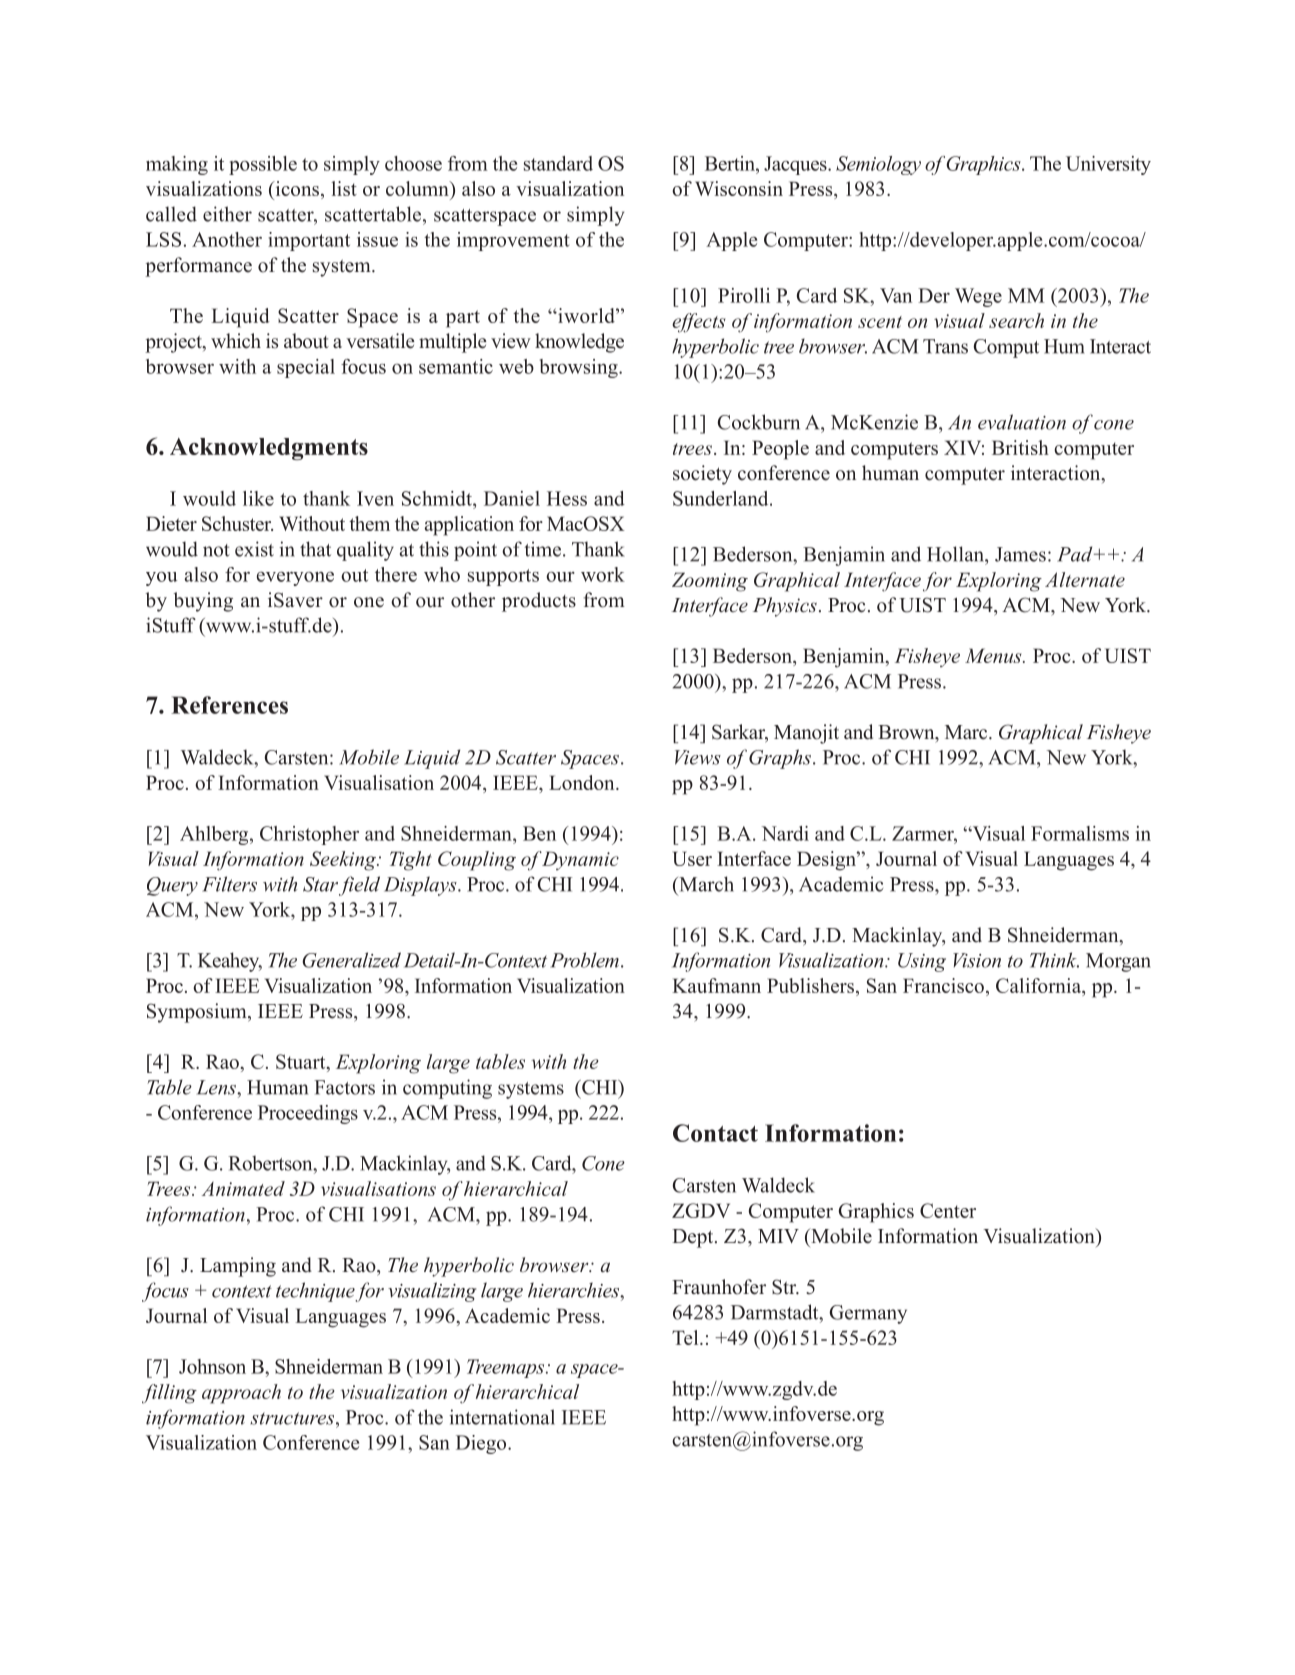  I want to click on work, so click(603, 574).
